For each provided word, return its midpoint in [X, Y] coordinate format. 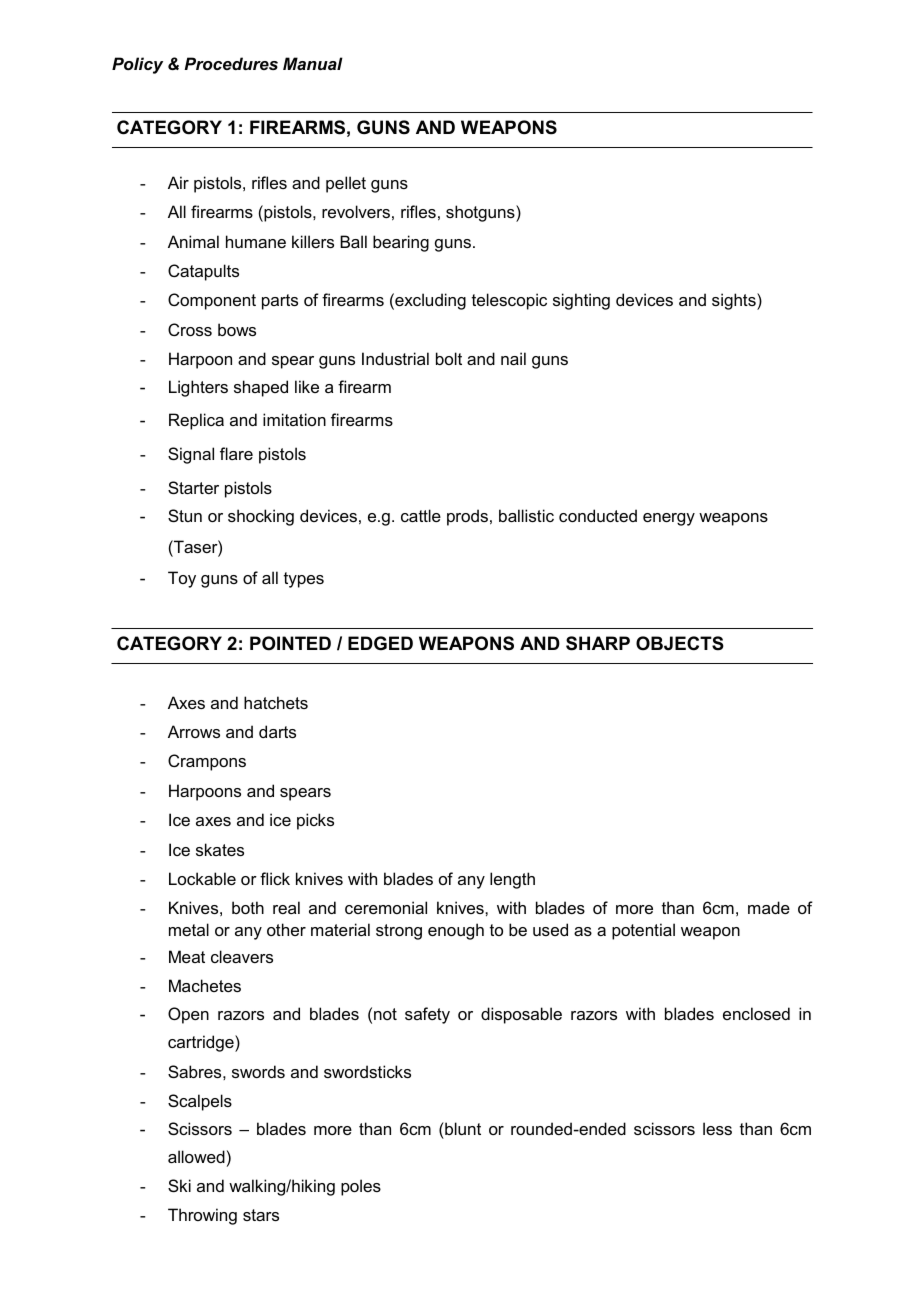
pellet [346, 184]
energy [669, 519]
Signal [191, 455]
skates [220, 849]
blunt [462, 1128]
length [512, 880]
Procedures [231, 63]
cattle [421, 515]
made [769, 907]
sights [735, 301]
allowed [196, 1156]
